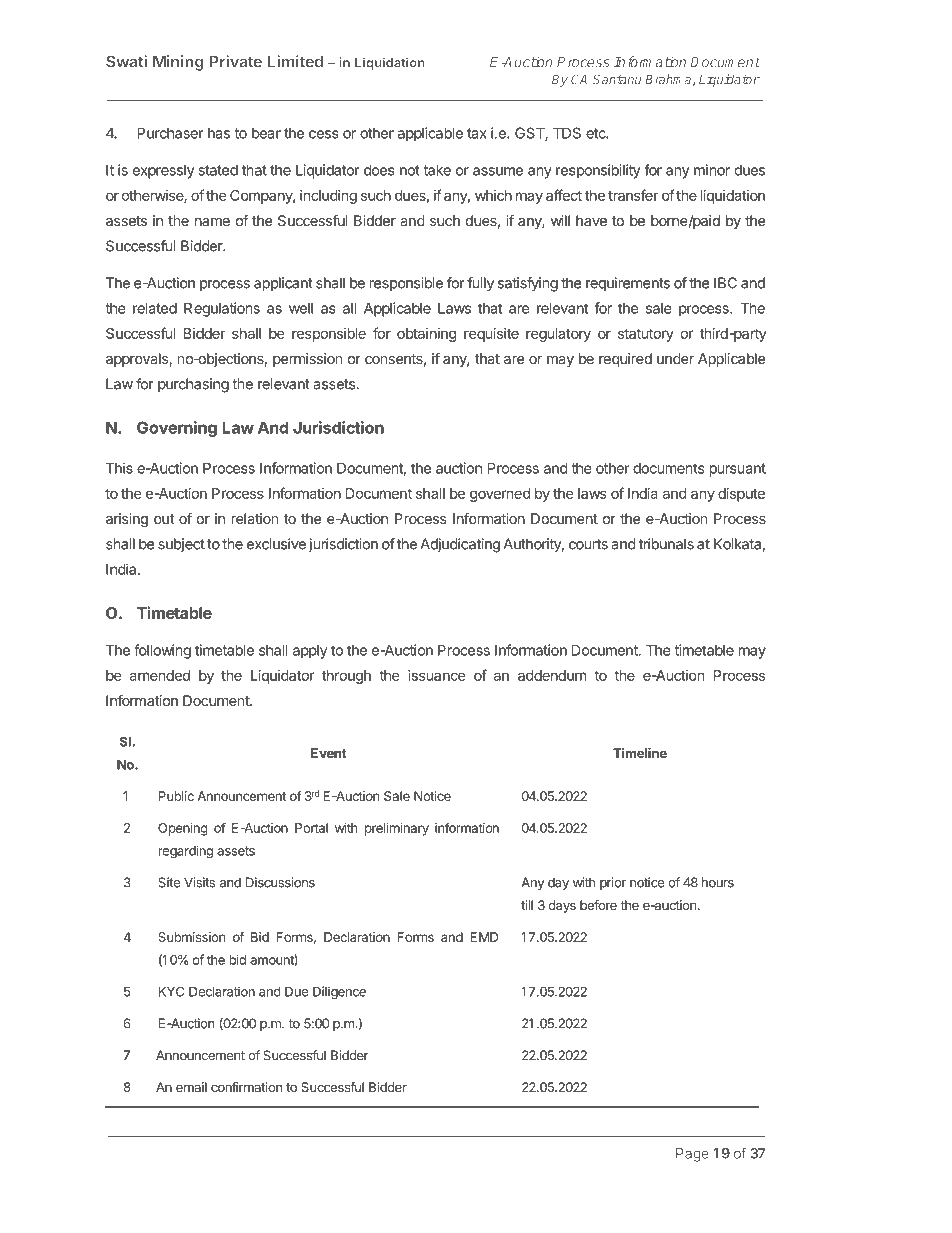  What do you see at coordinates (191, 1087) in the page?
I see `email` at bounding box center [191, 1087].
